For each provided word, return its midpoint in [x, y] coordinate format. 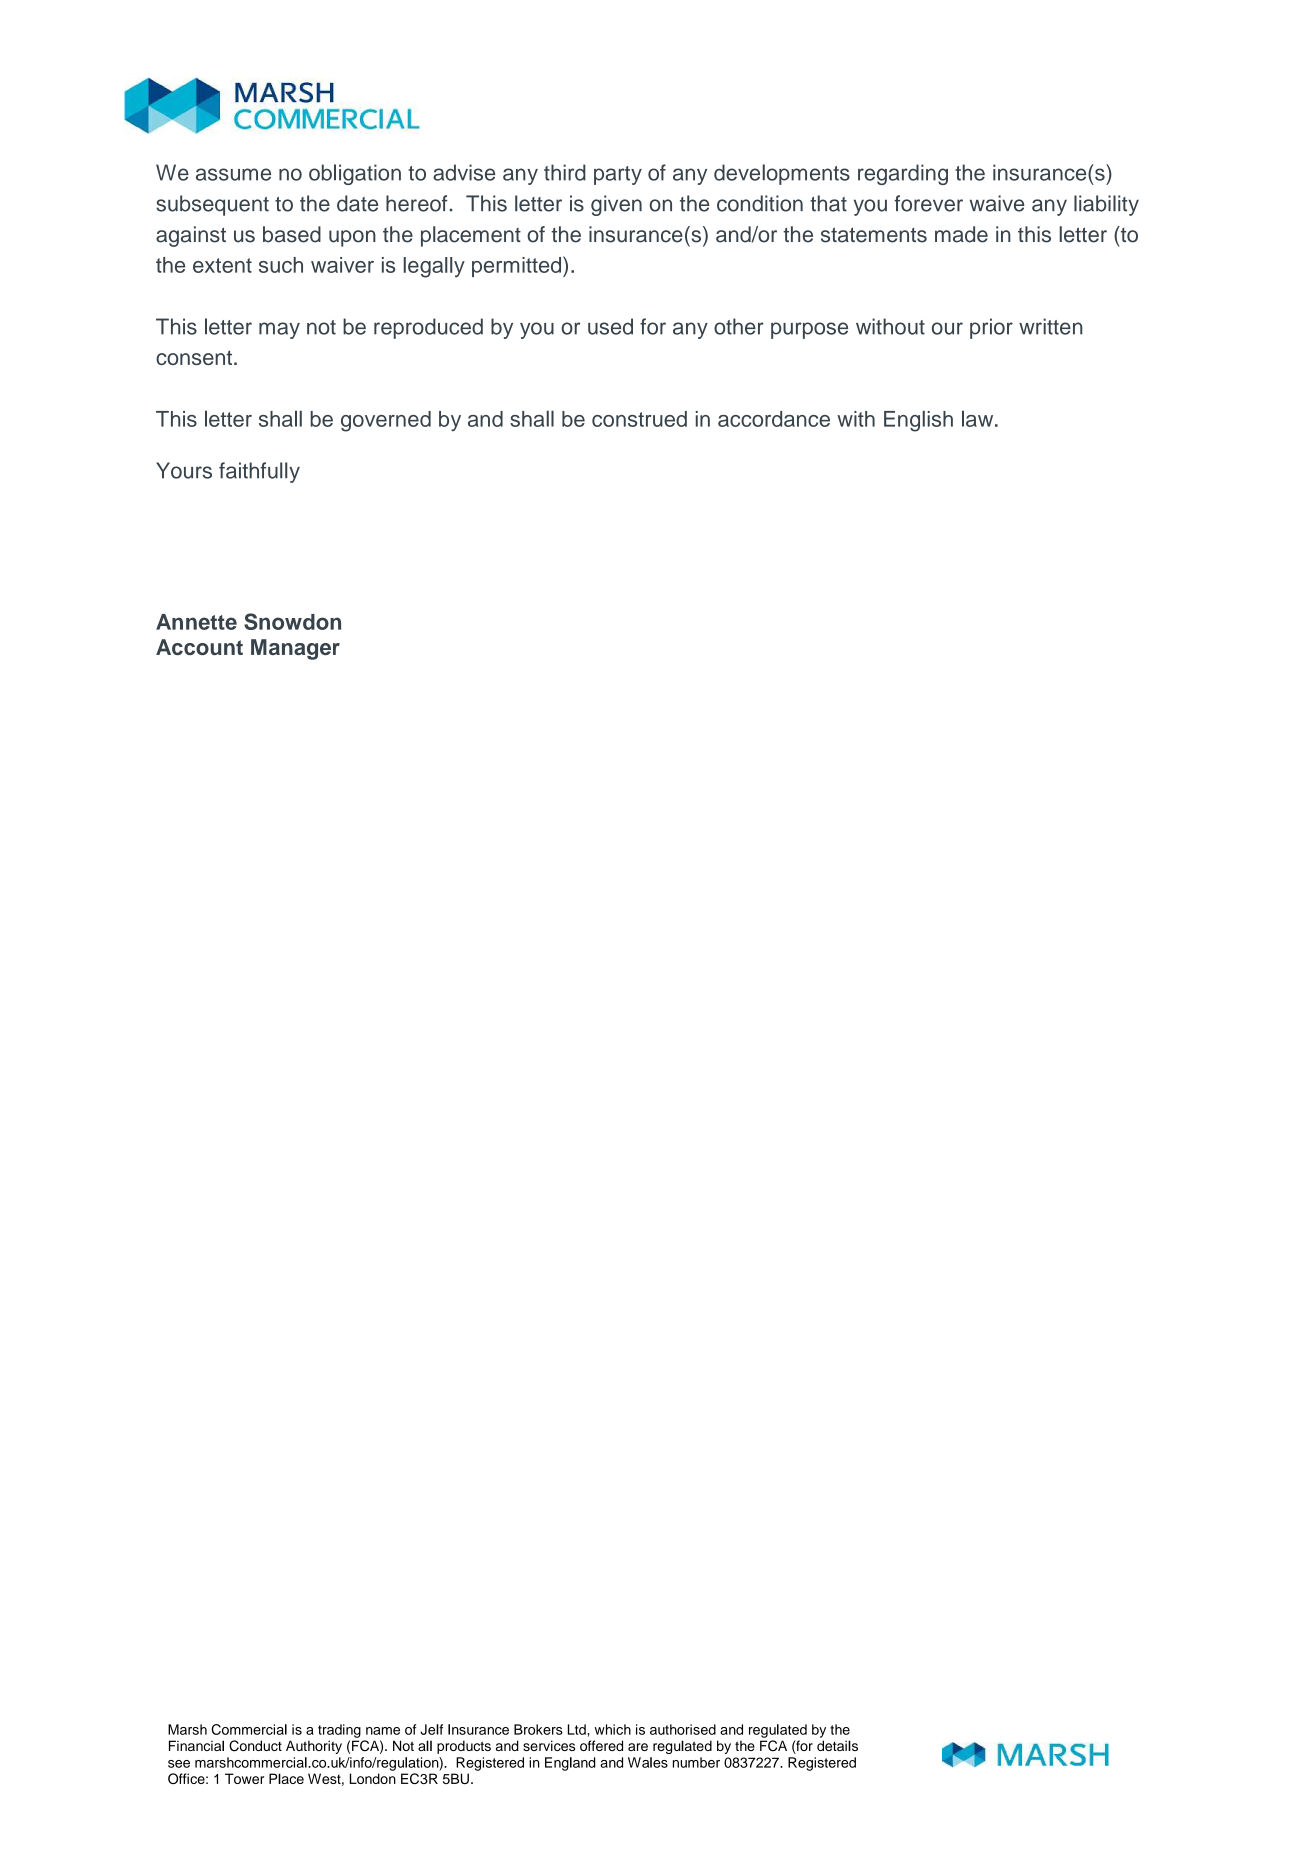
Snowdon [292, 621]
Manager [295, 649]
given [616, 205]
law [979, 419]
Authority [314, 1747]
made [961, 234]
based [292, 234]
